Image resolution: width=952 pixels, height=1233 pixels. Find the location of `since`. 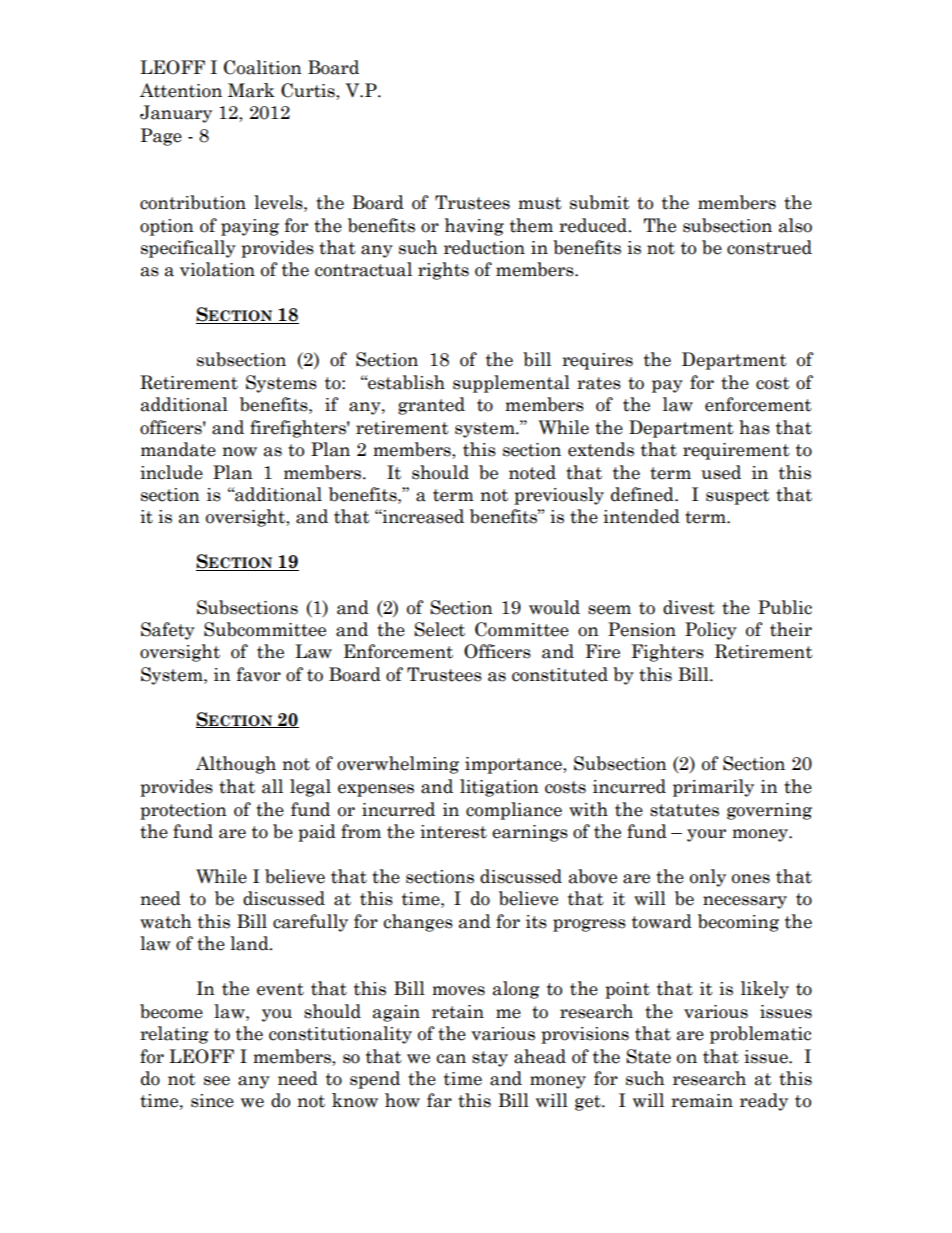

since is located at coordinates (212, 1101).
